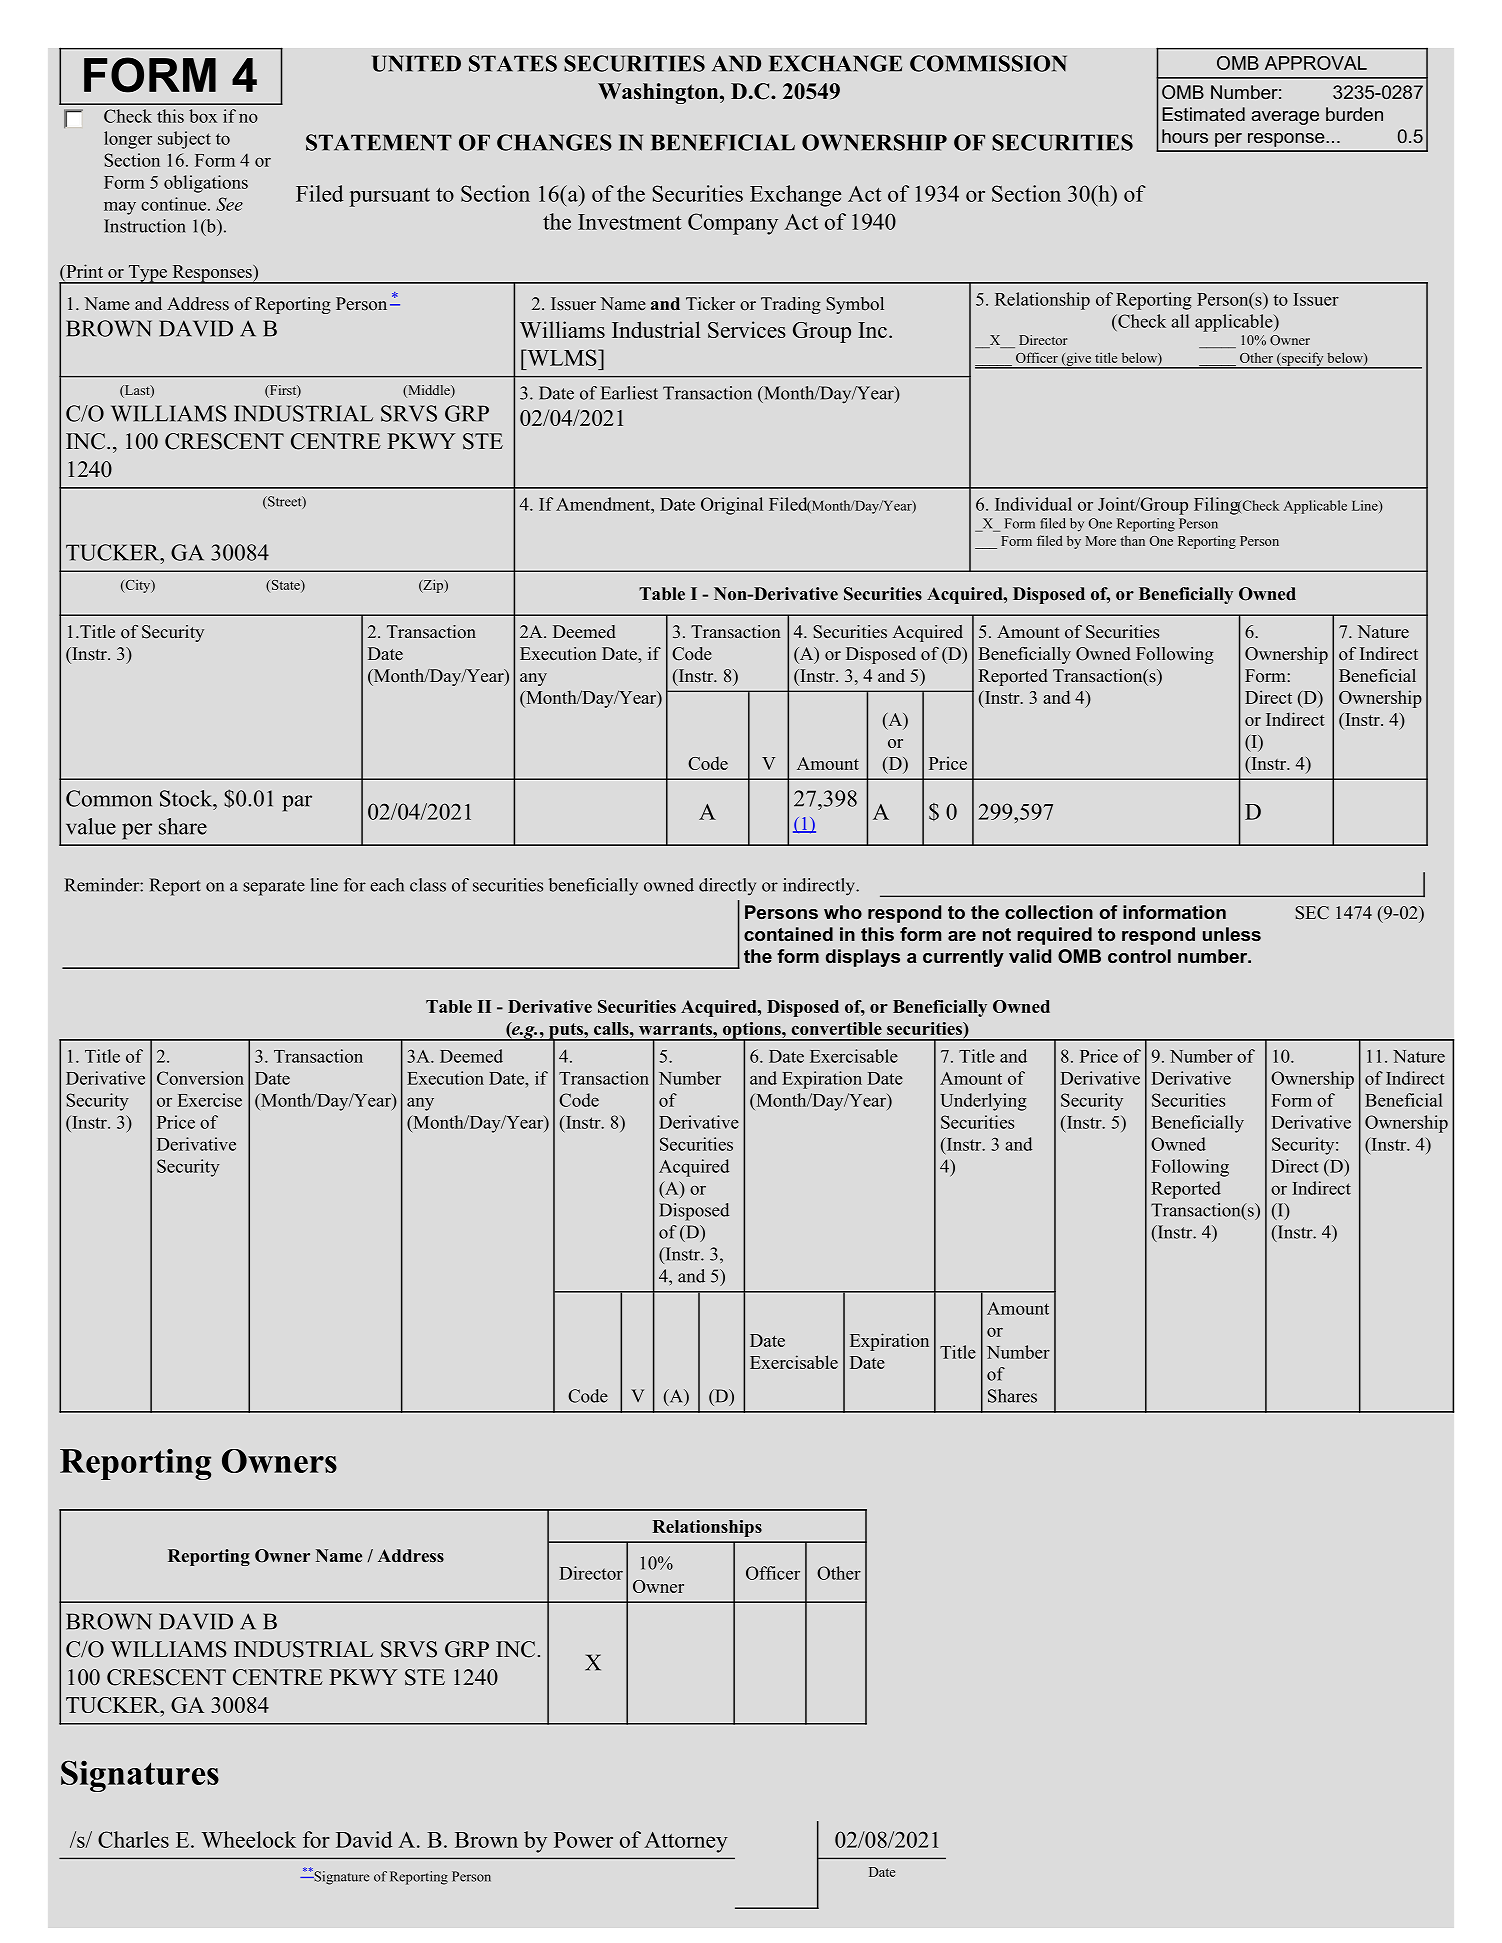 The height and width of the screenshot is (1943, 1502). I want to click on separate, so click(274, 888).
